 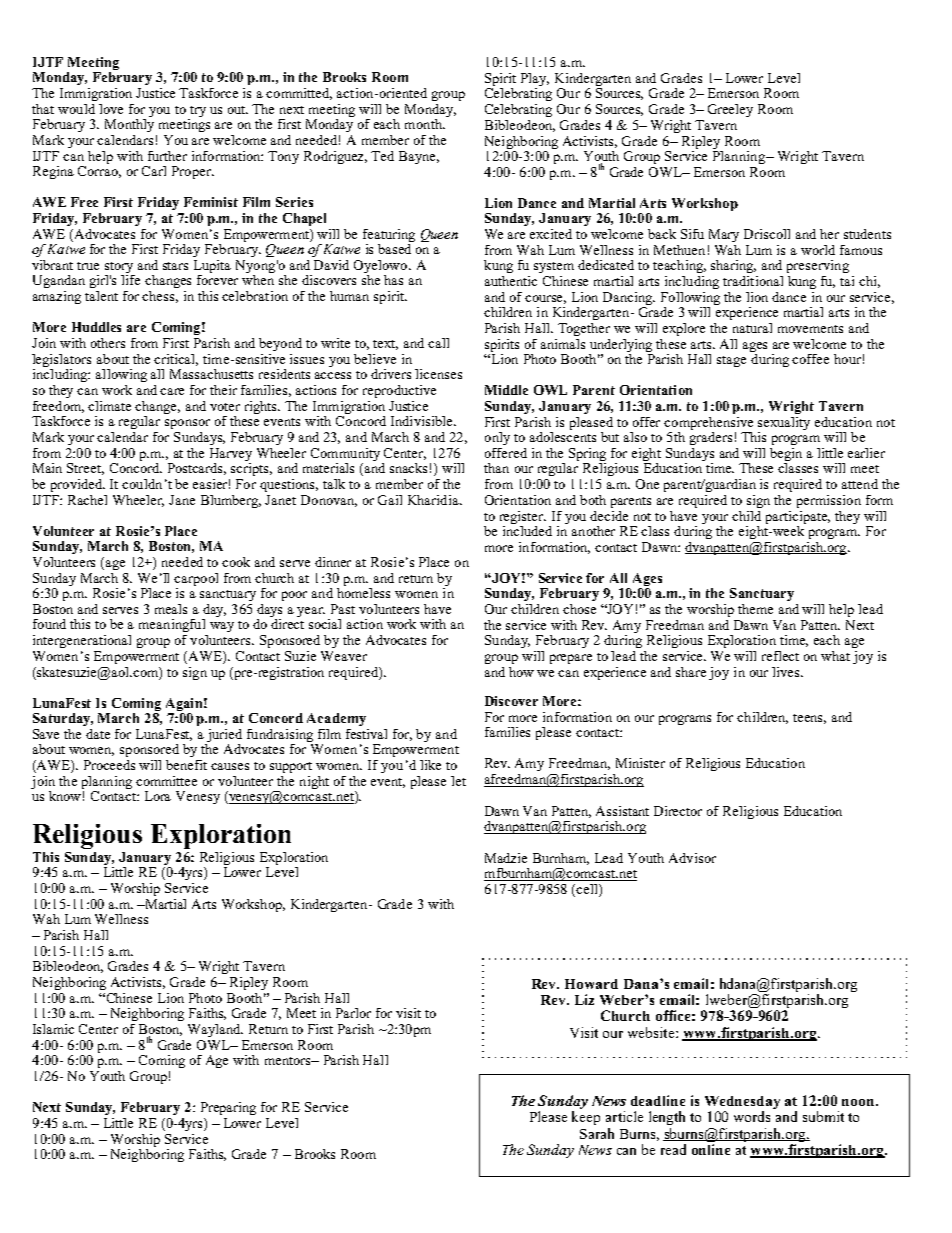 What do you see at coordinates (731, 361) in the page?
I see `stage` at bounding box center [731, 361].
